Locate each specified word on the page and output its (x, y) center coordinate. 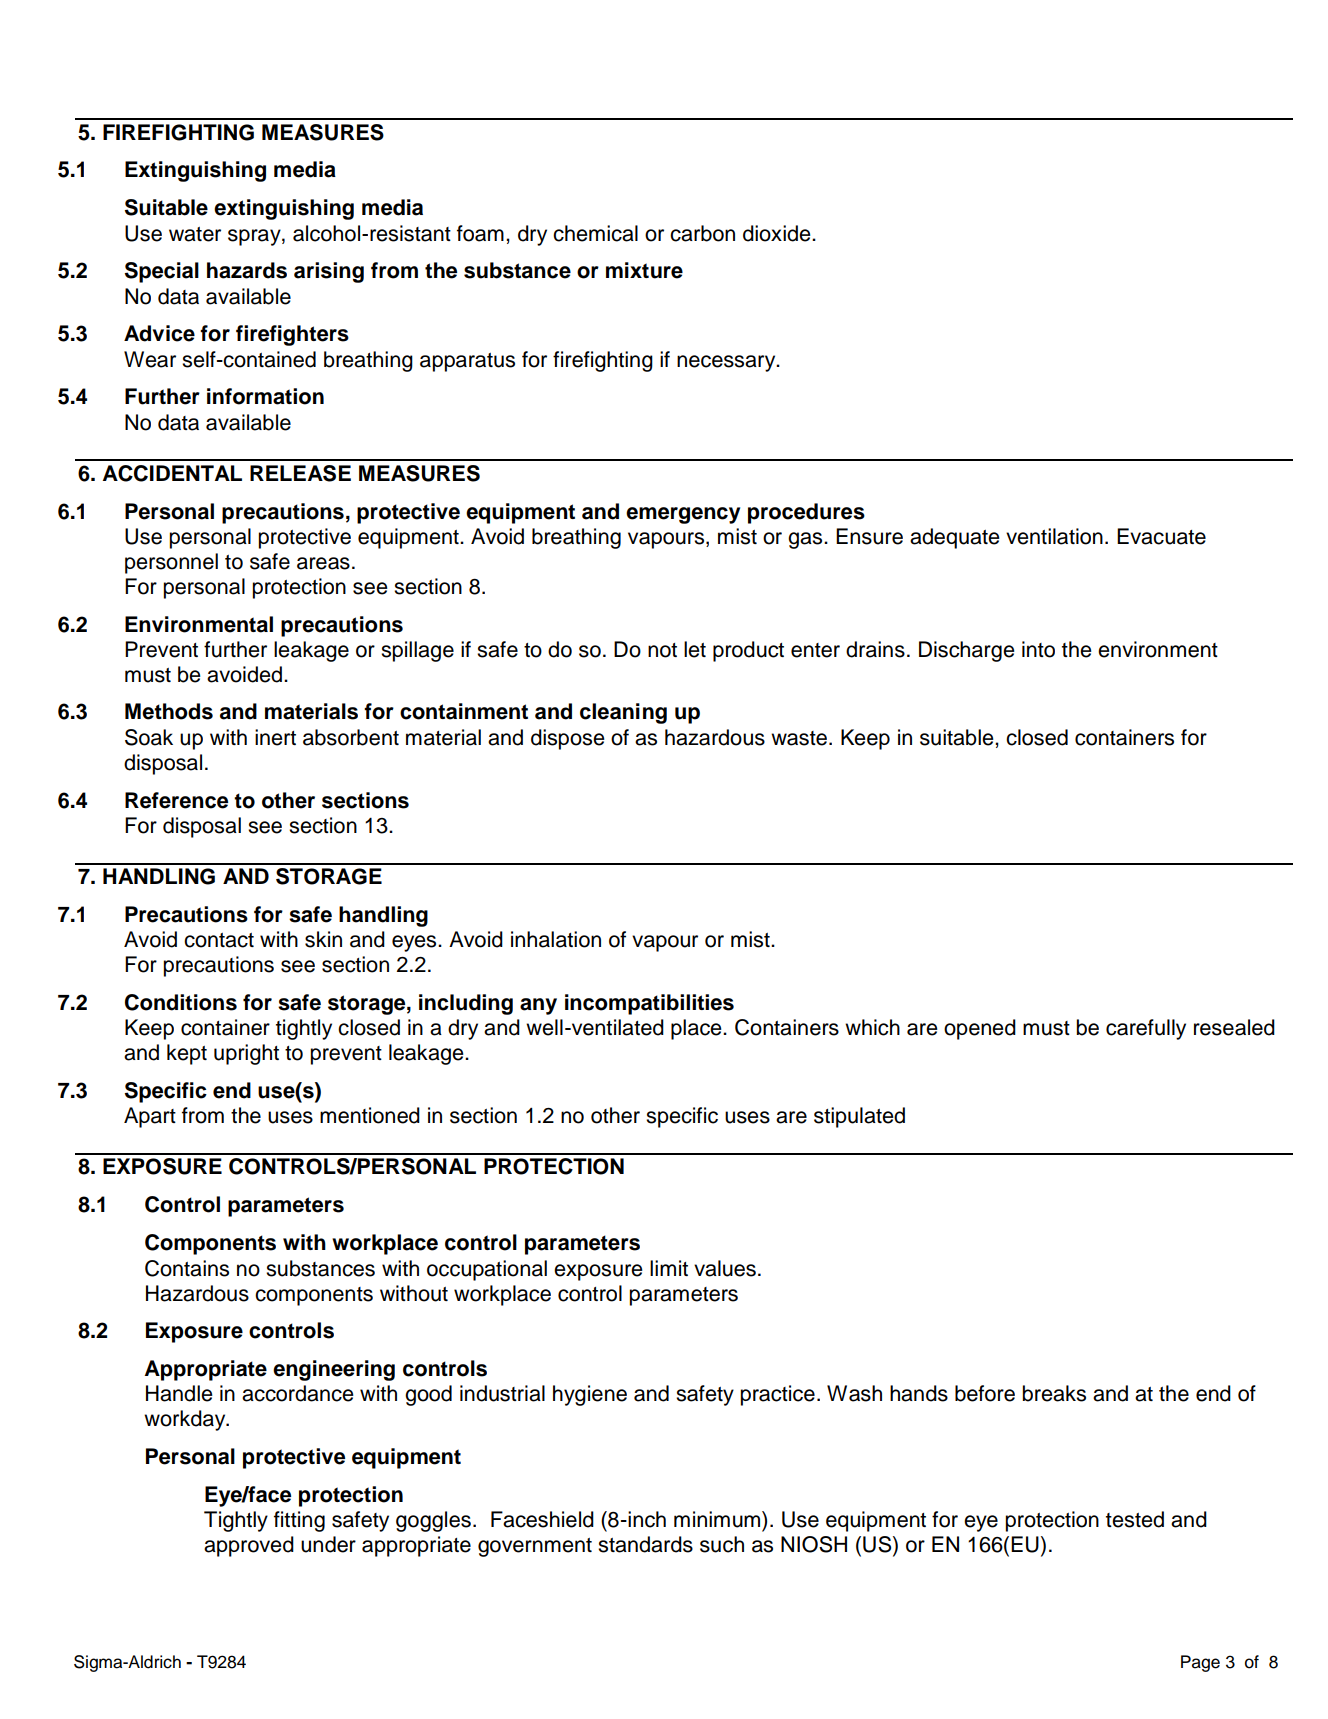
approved (249, 1546)
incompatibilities (649, 1004)
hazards (247, 270)
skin (323, 939)
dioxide (778, 233)
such (722, 1544)
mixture (644, 270)
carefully (1146, 1029)
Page (1200, 1663)
